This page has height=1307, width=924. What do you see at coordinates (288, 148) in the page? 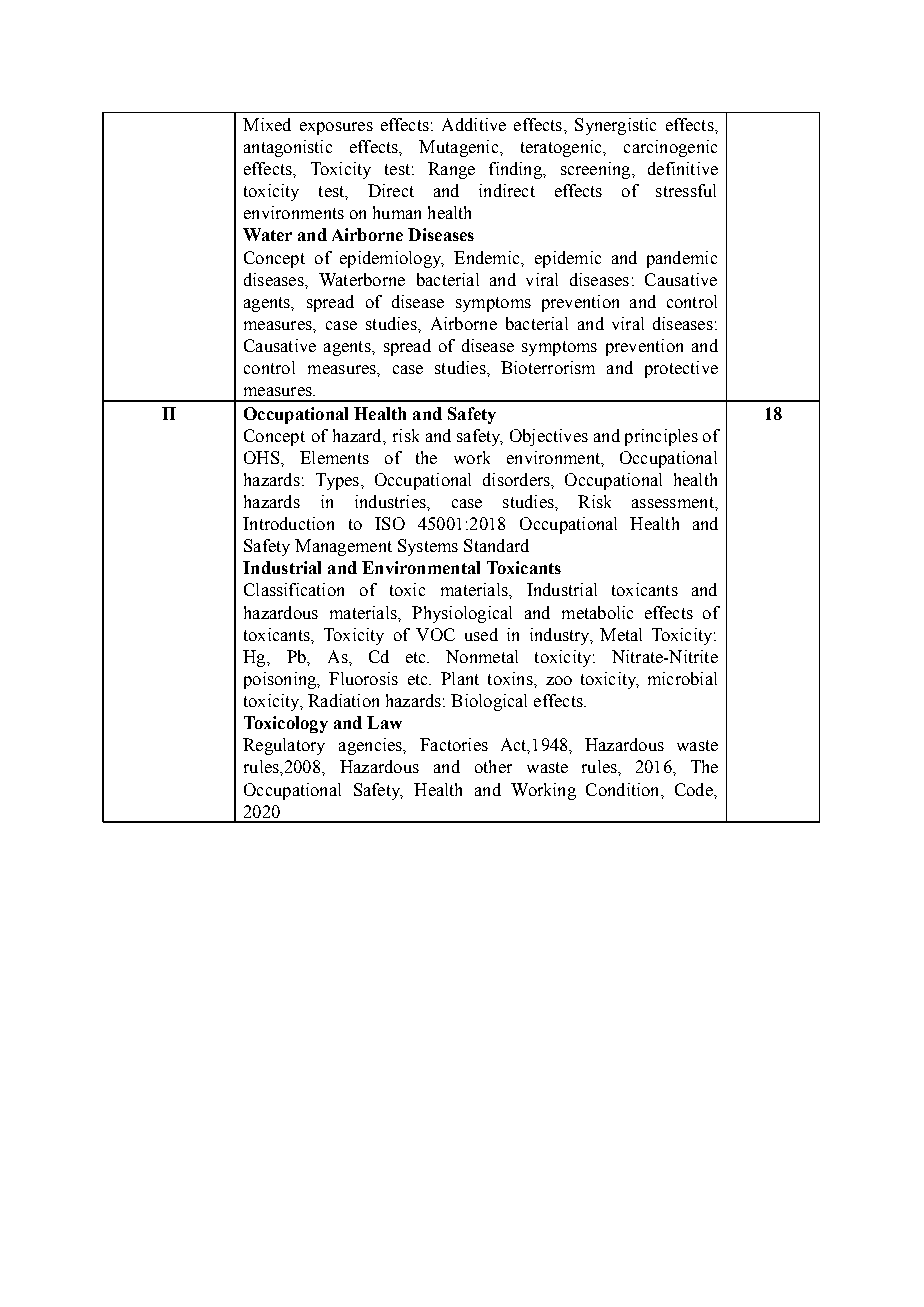
I see `antagonistic` at bounding box center [288, 148].
